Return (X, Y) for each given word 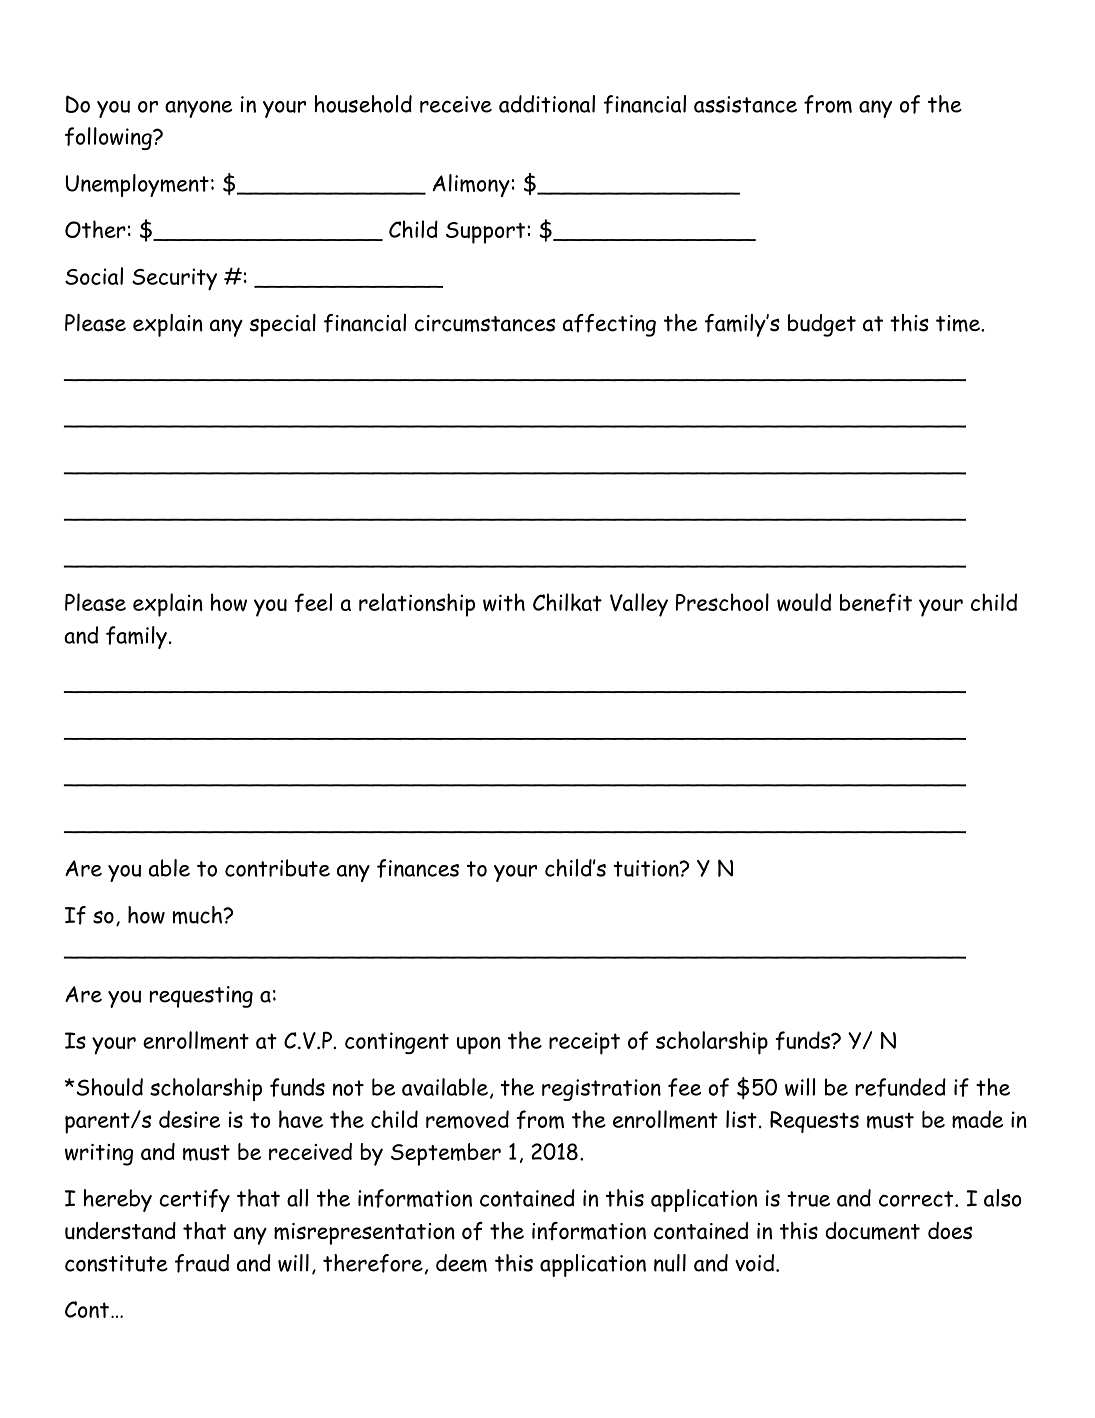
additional (547, 104)
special (282, 325)
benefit (876, 602)
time (959, 323)
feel (313, 602)
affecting (609, 325)
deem (461, 1263)
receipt (584, 1043)
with (504, 602)
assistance (745, 104)
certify (194, 1200)
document (872, 1231)
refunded (900, 1087)
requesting (201, 997)
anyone (199, 109)
